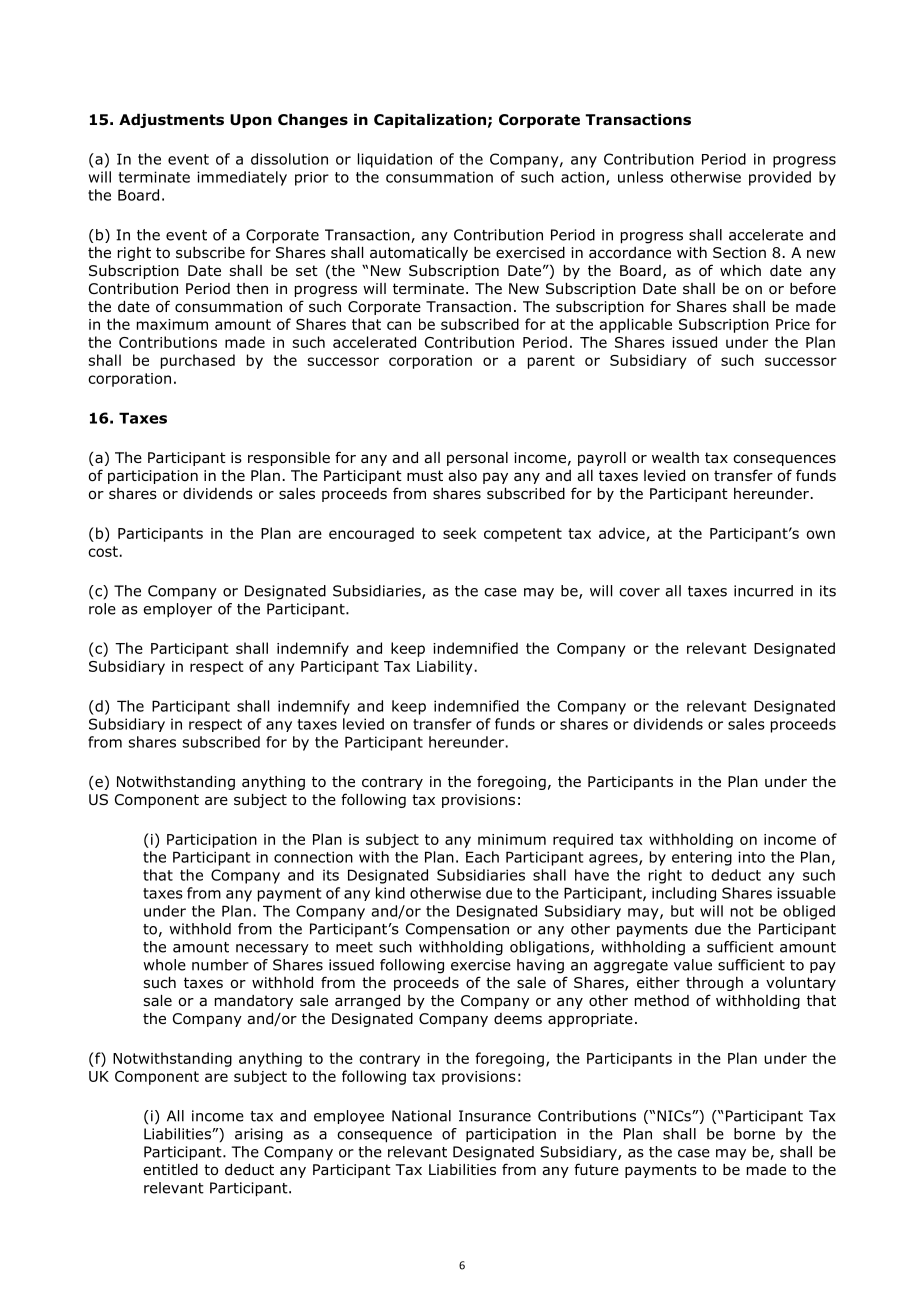 This page has height=1308, width=924. Describe the element at coordinates (780, 178) in the page. I see `provided` at that location.
